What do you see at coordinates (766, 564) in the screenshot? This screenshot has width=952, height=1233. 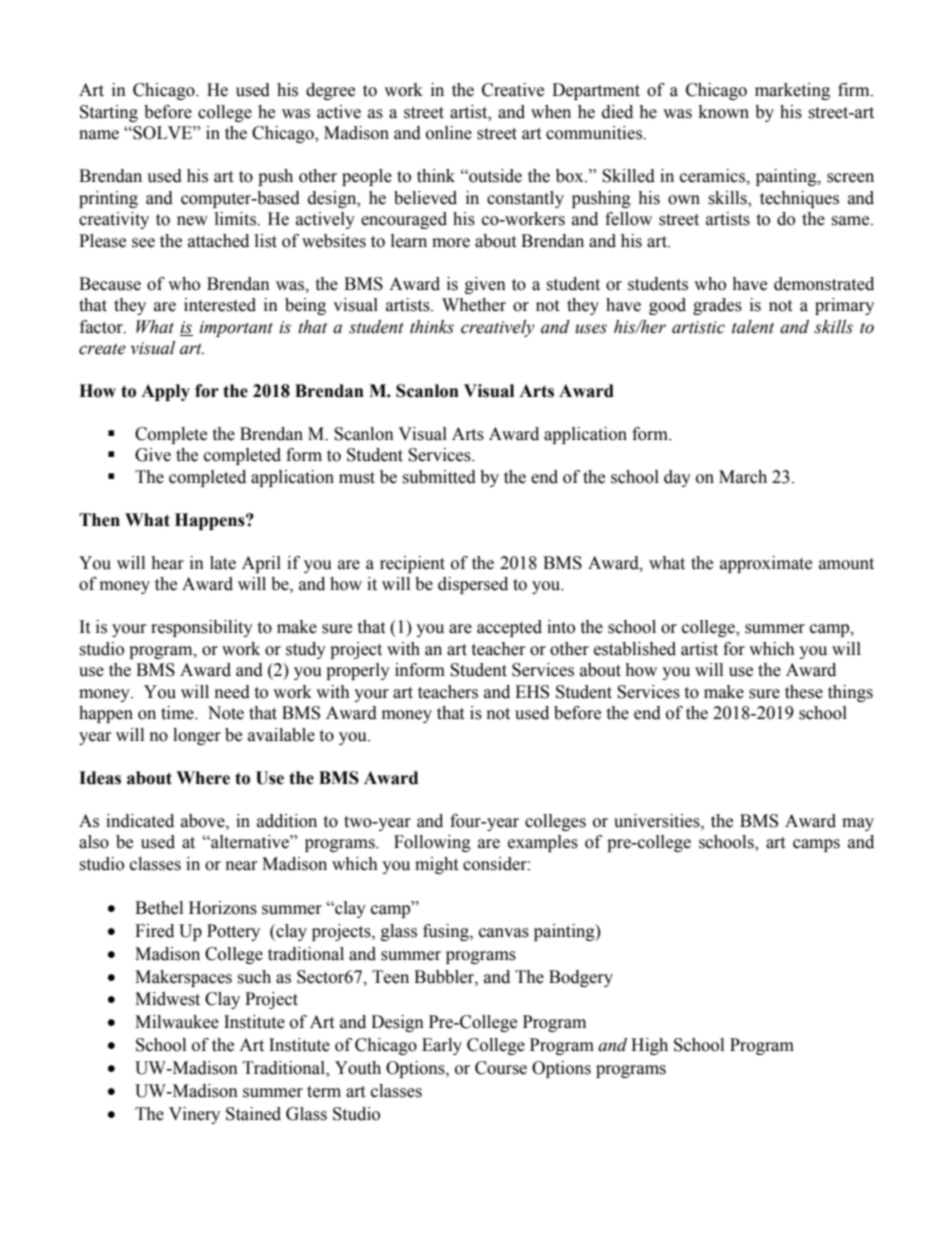 I see `approximate` at bounding box center [766, 564].
